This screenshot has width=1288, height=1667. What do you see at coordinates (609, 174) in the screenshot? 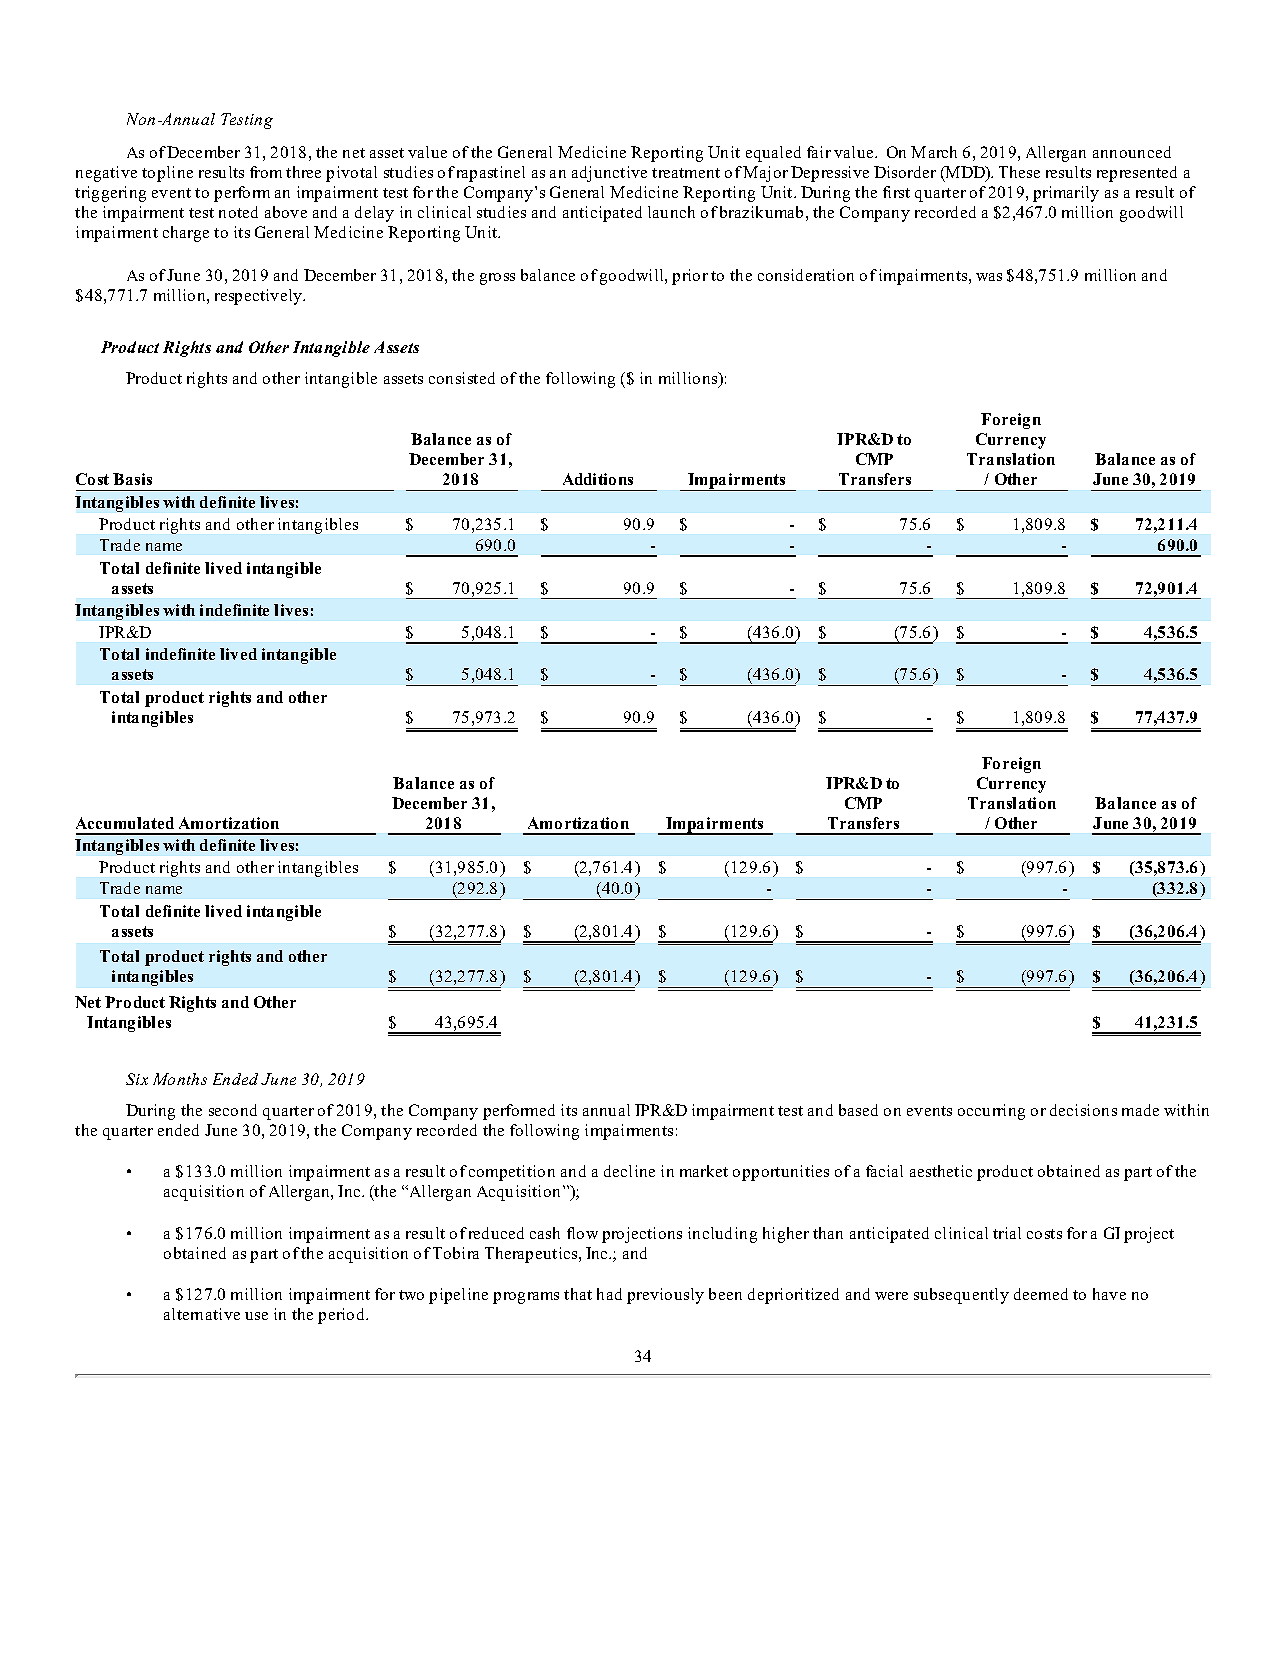
I see `adjunctive` at bounding box center [609, 174].
